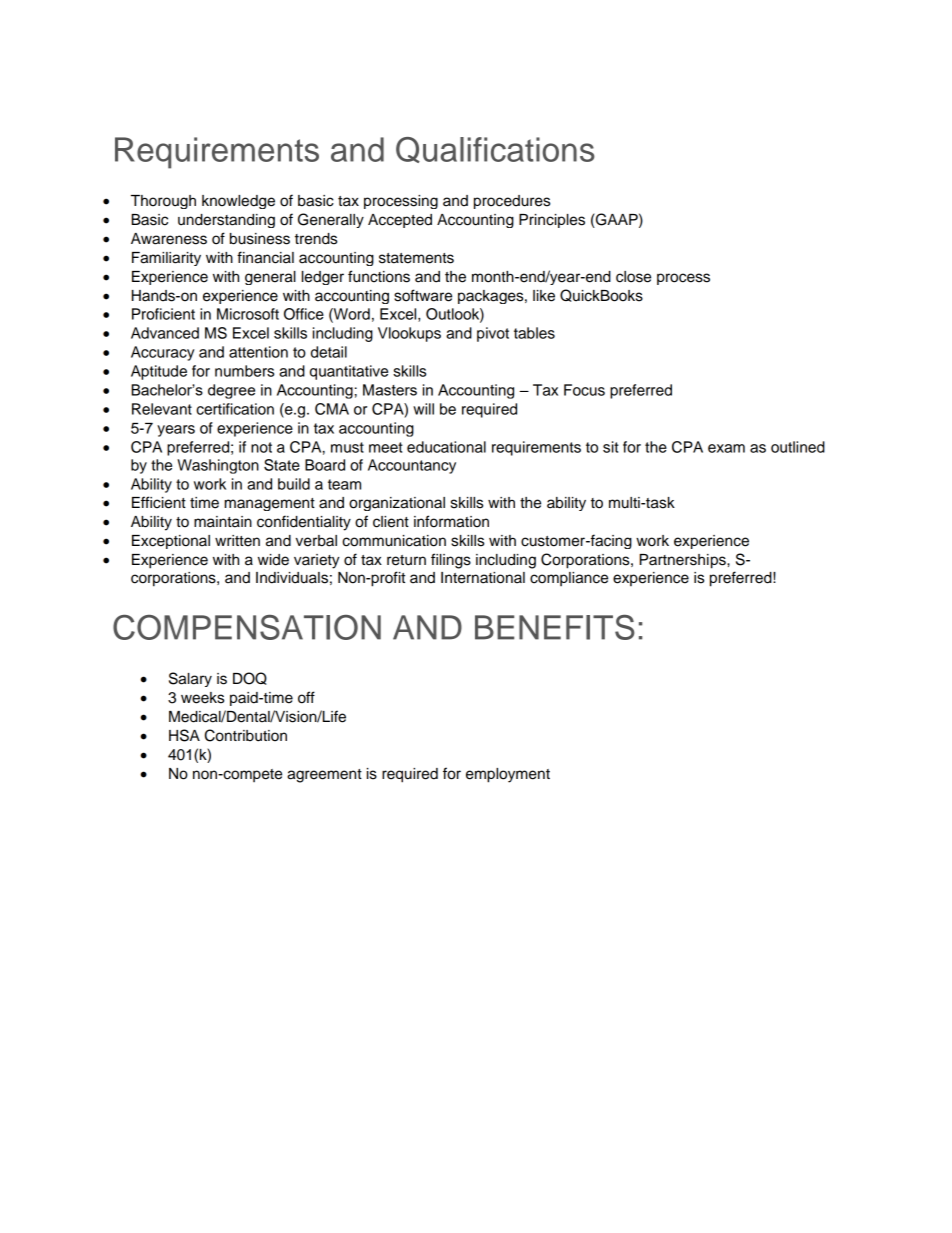 The image size is (952, 1233). I want to click on employment, so click(508, 775).
